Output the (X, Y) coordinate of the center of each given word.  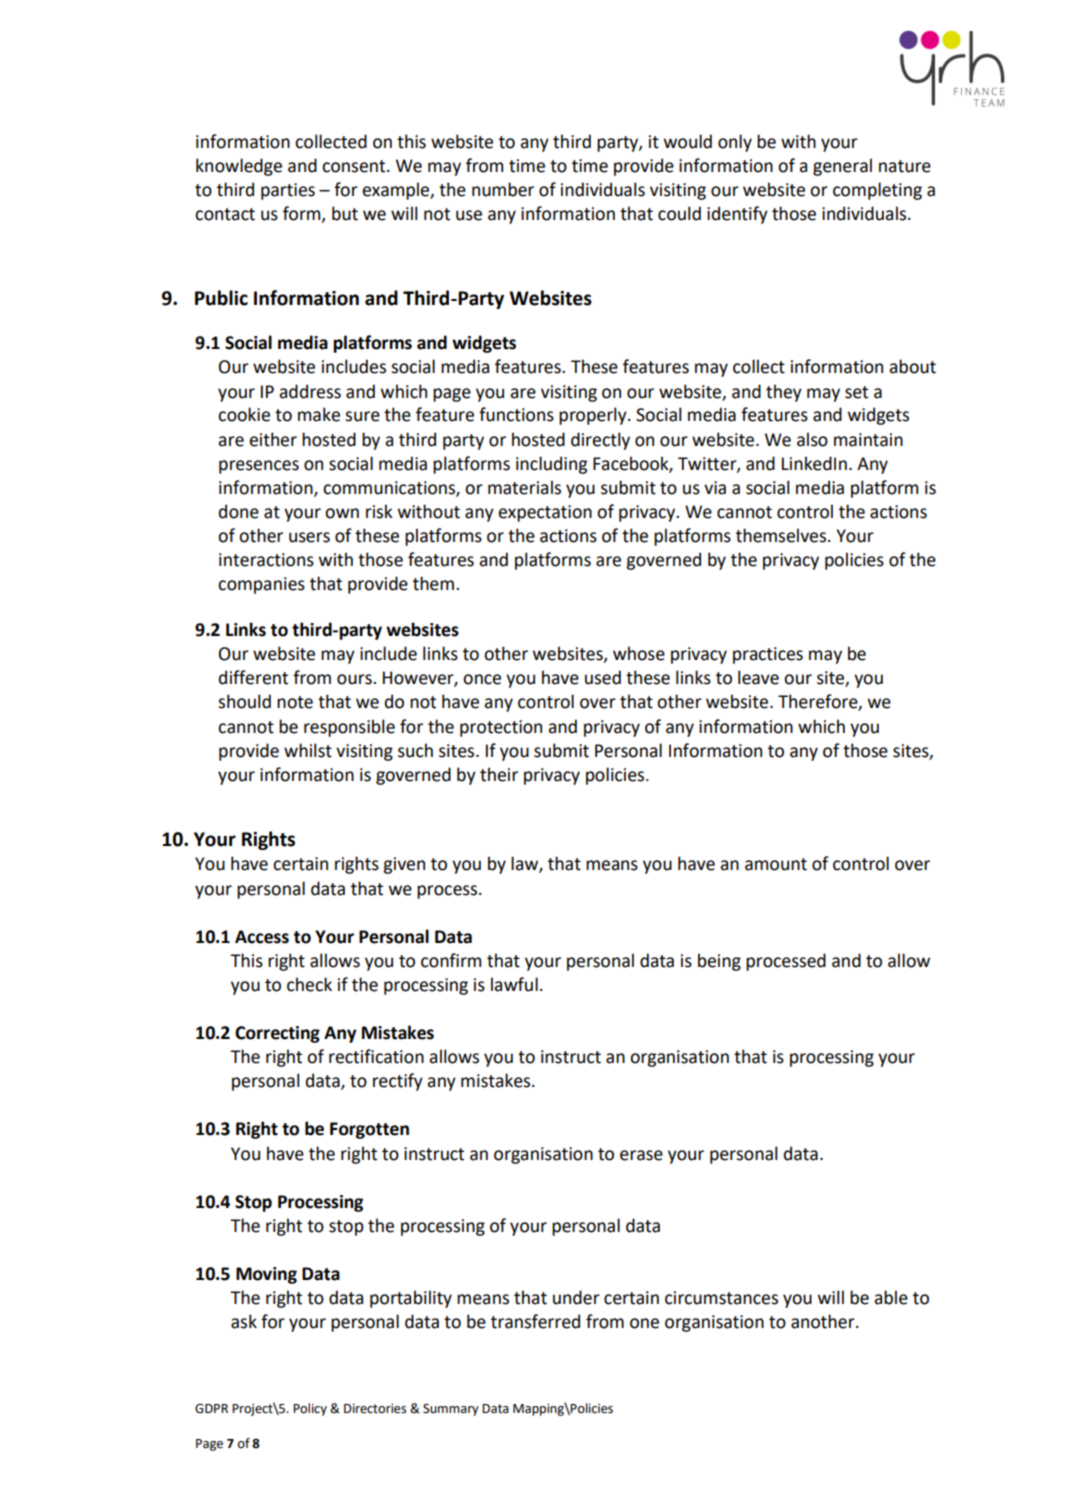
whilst (308, 750)
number (503, 189)
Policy (310, 1409)
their (499, 774)
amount (776, 864)
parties (288, 191)
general (842, 167)
